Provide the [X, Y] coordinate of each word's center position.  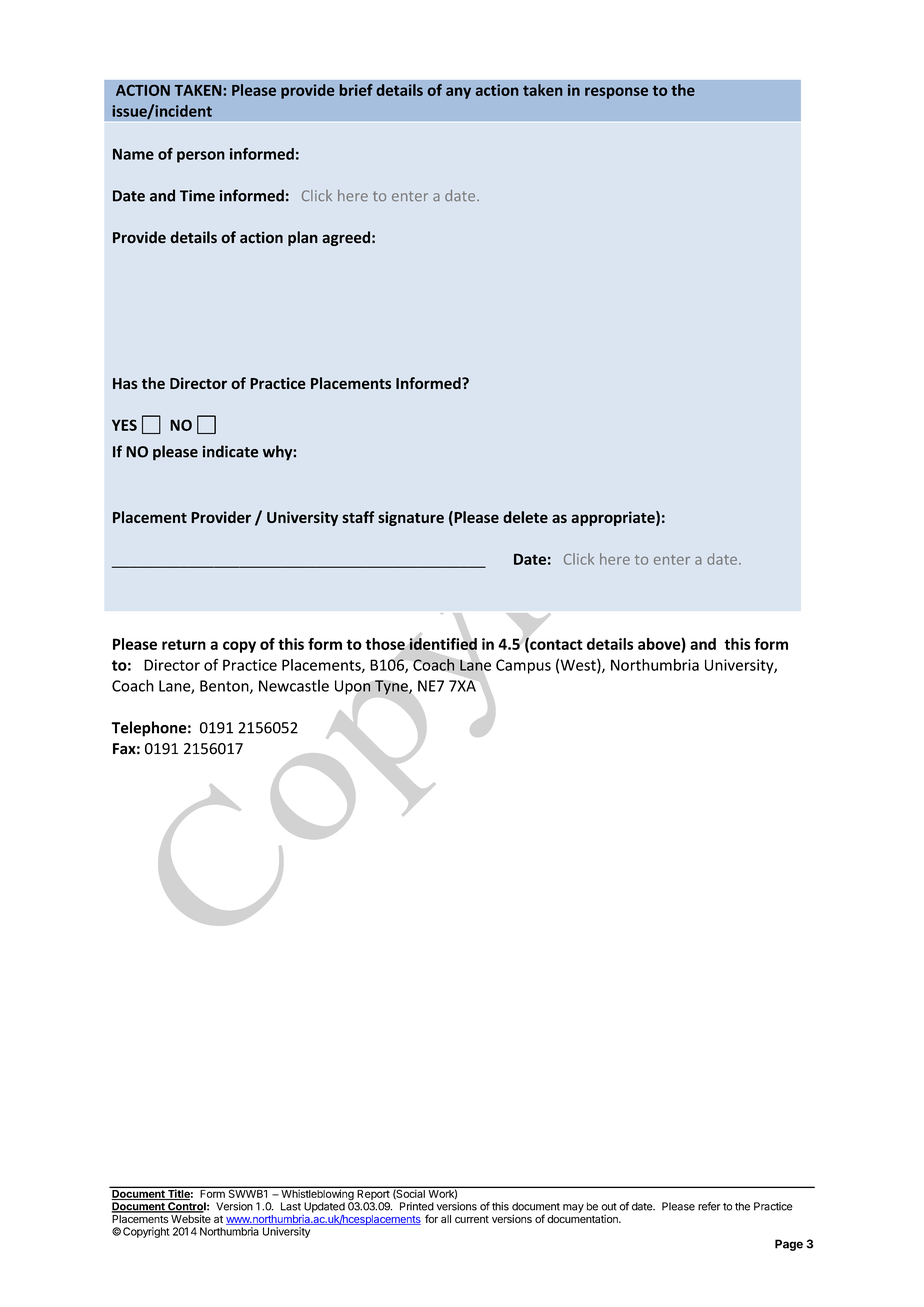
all [446, 1219]
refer [709, 1206]
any [458, 93]
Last [291, 1206]
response [616, 93]
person [201, 157]
